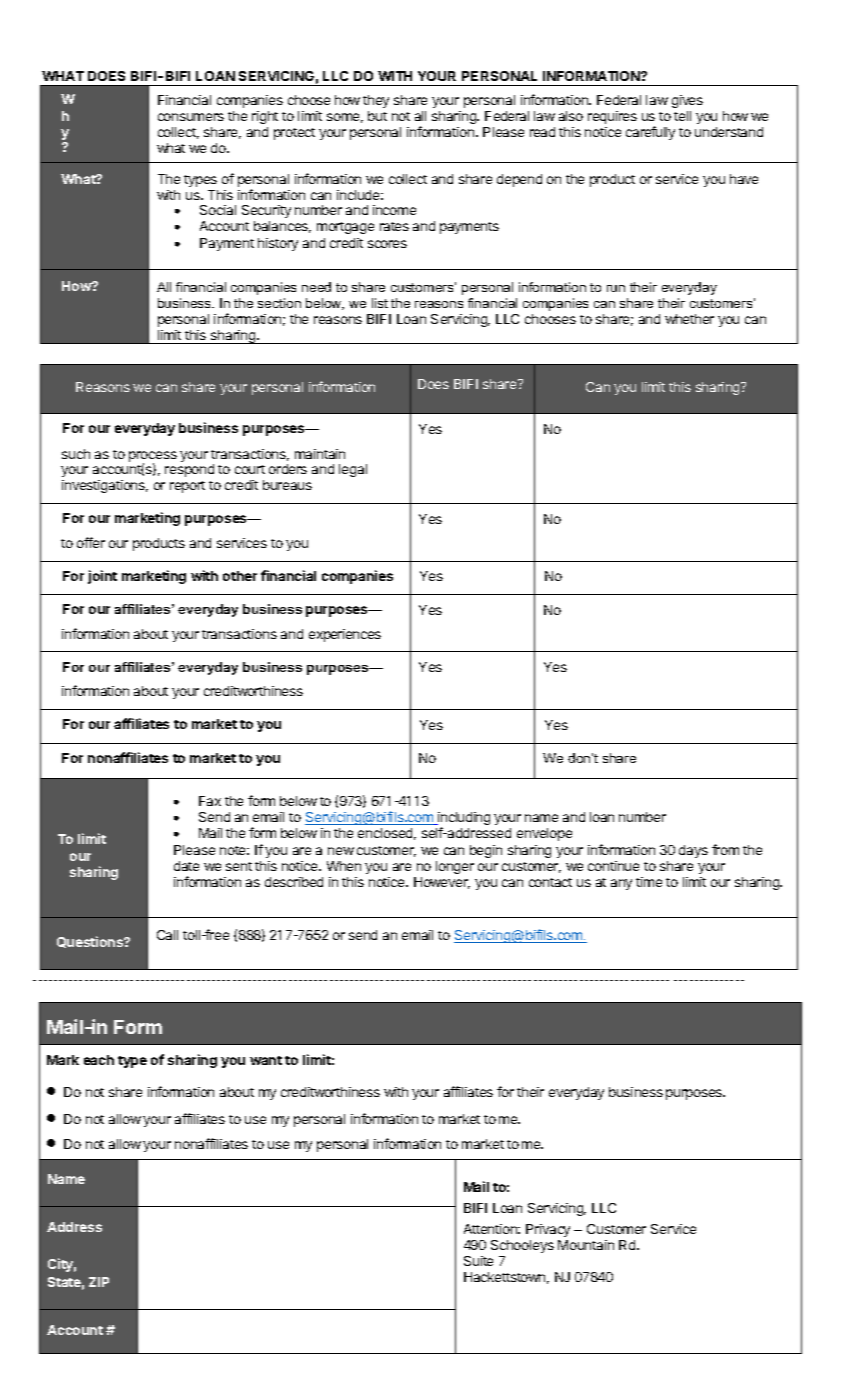  Describe the element at coordinates (99, 1282) in the page. I see `ZIP` at that location.
